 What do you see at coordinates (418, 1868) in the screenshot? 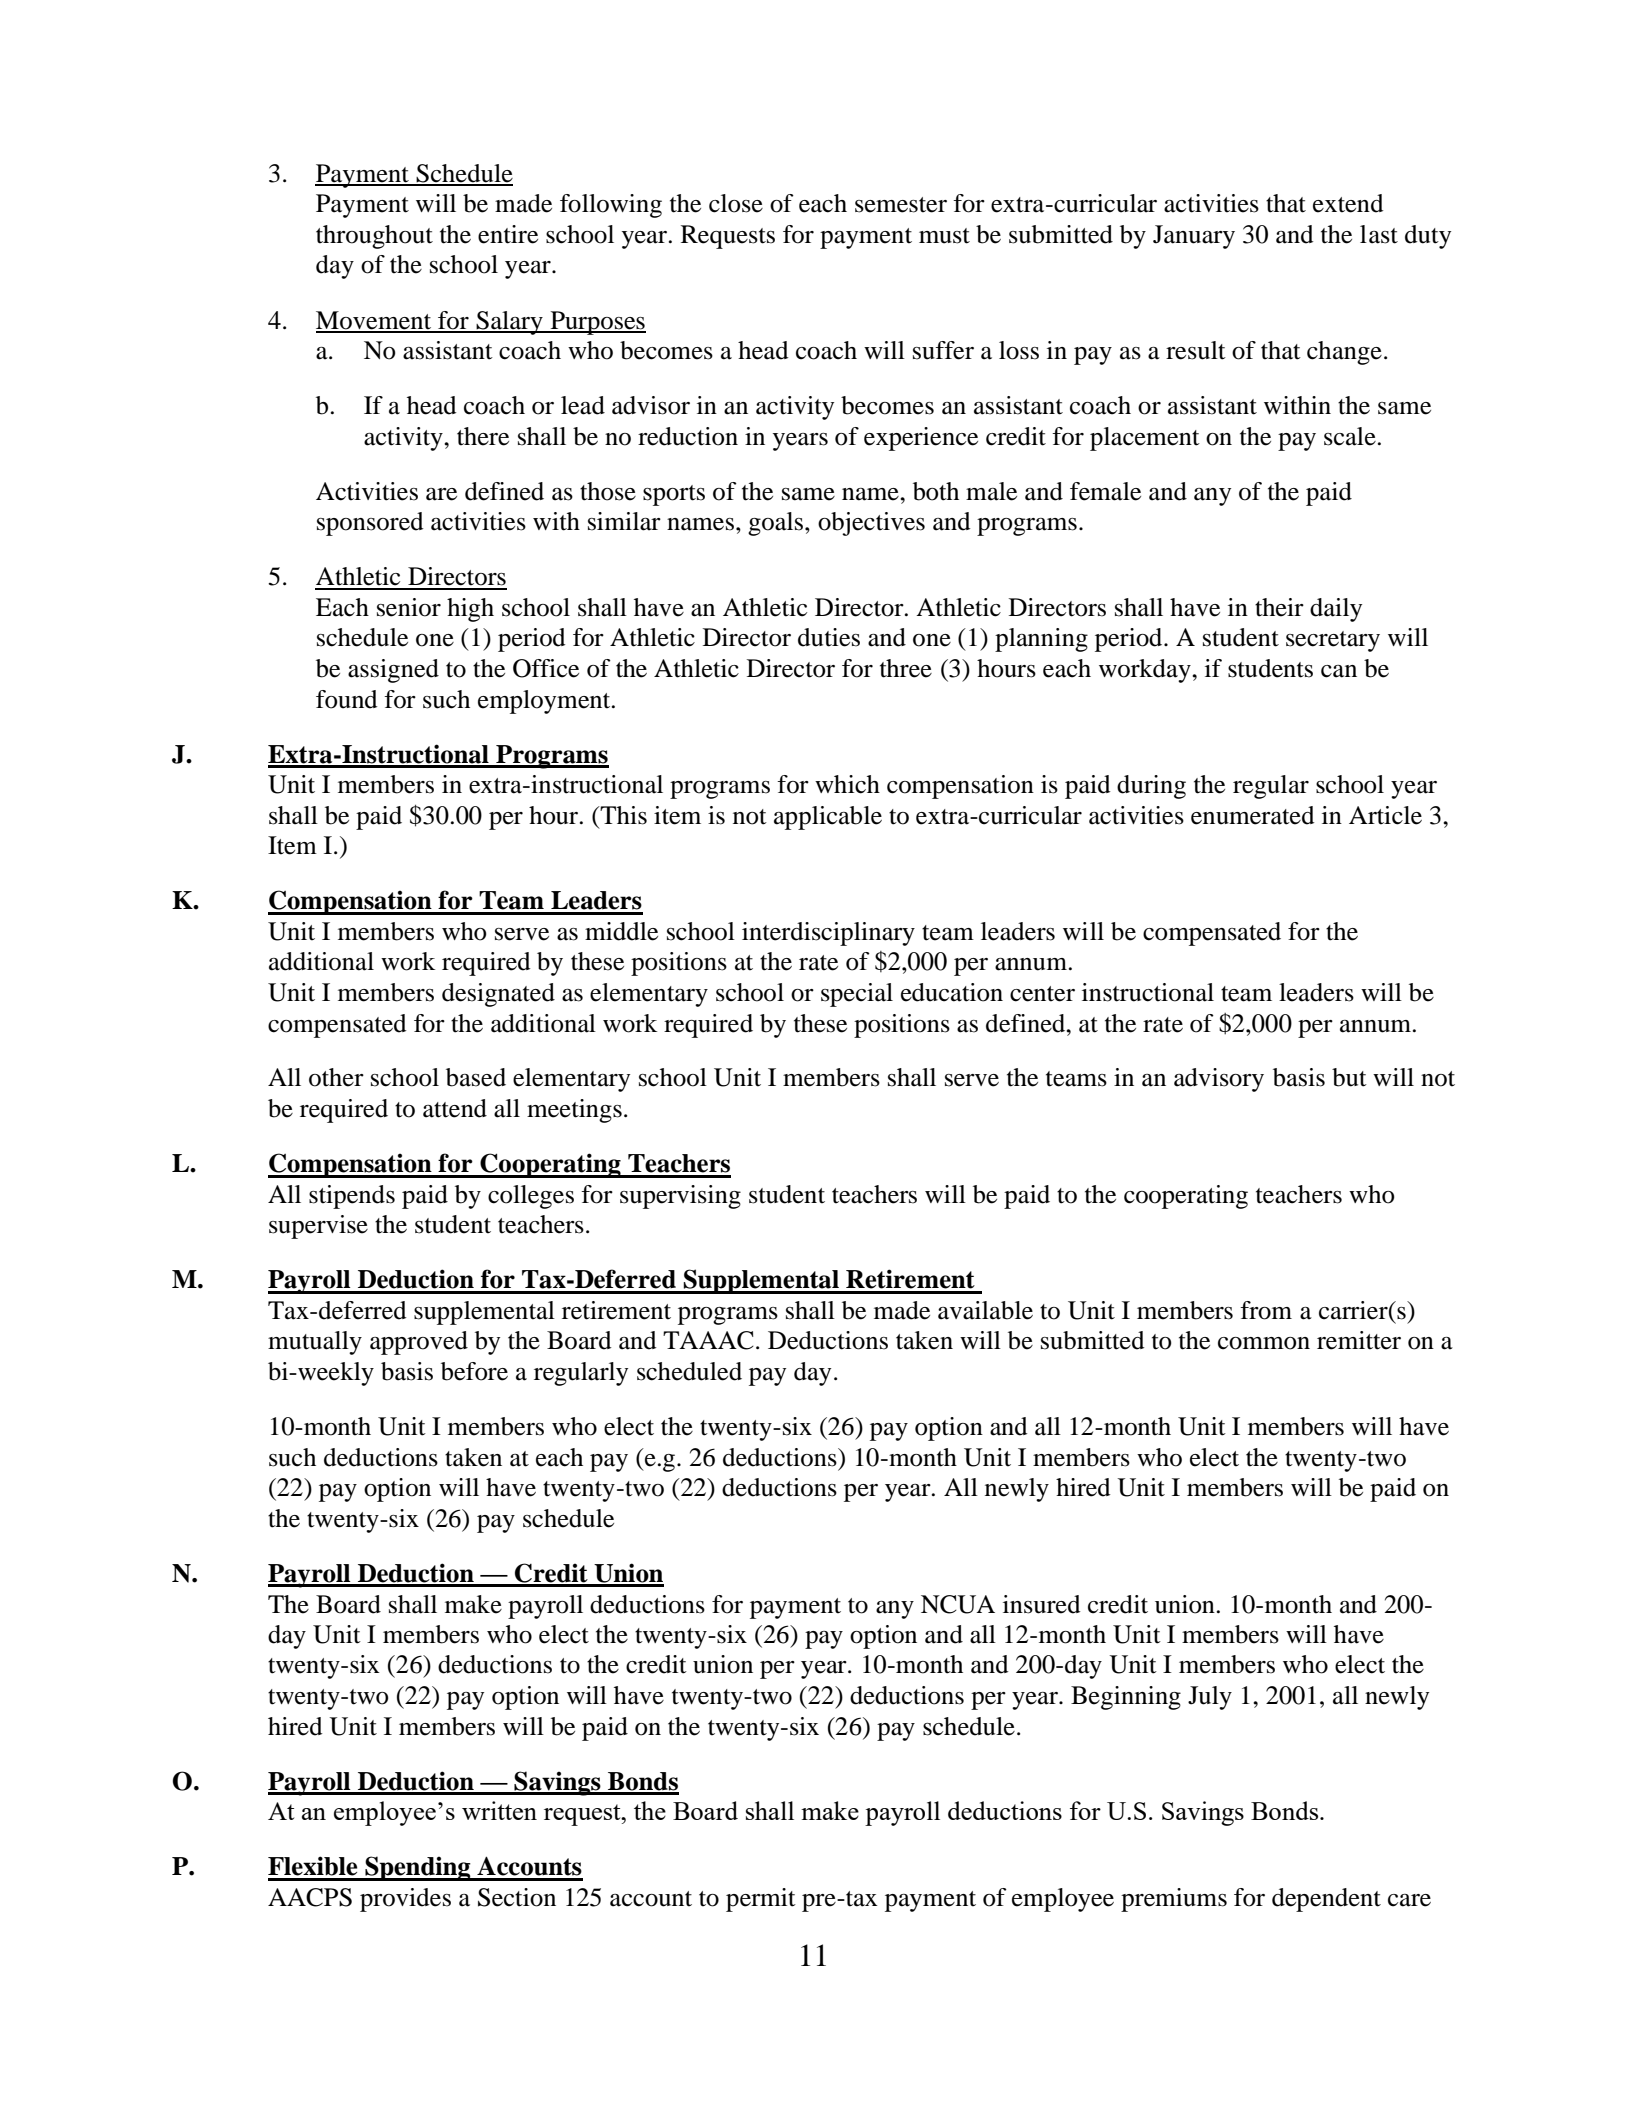
I see `Spending` at bounding box center [418, 1868].
